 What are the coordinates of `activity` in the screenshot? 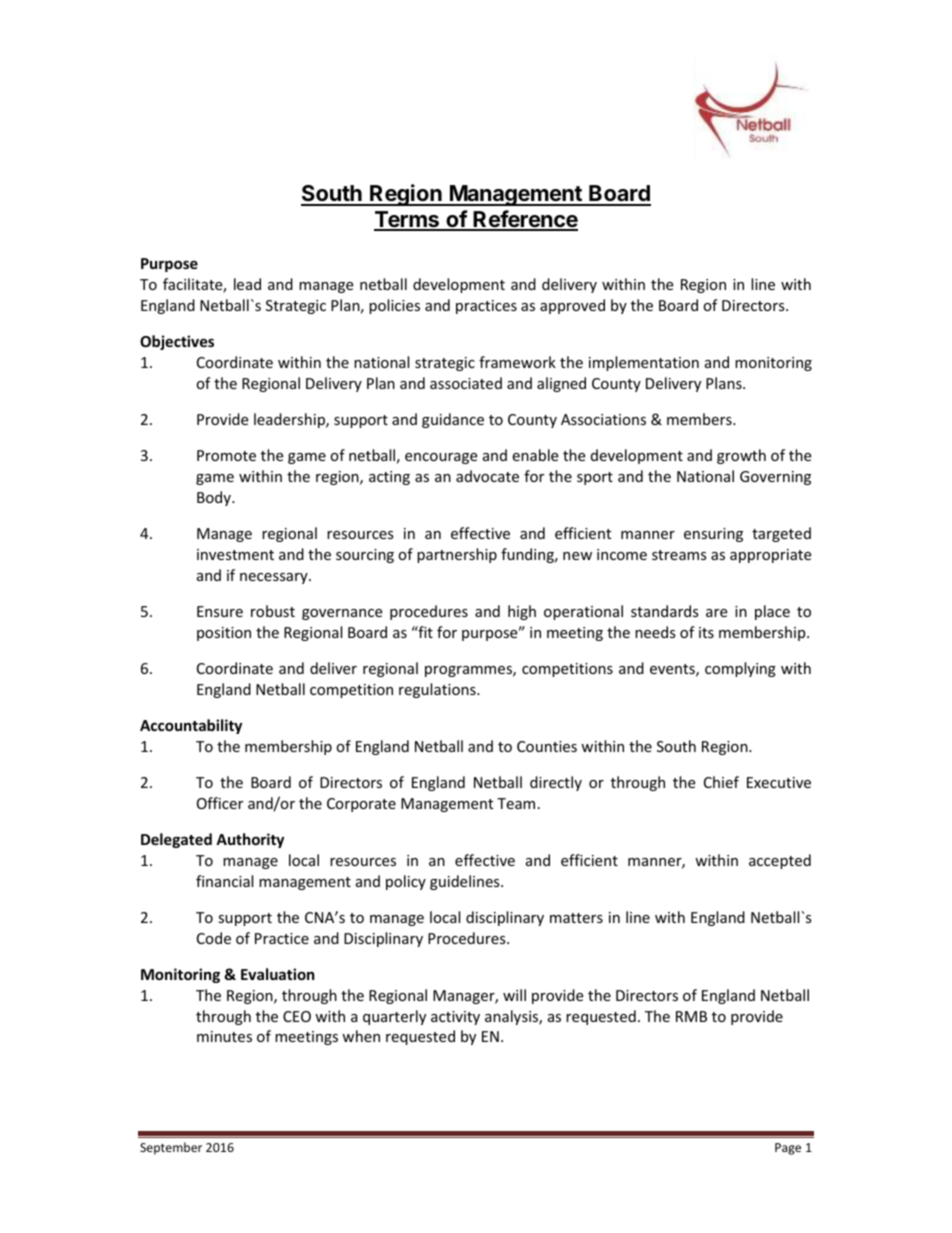 It's located at (455, 1018).
